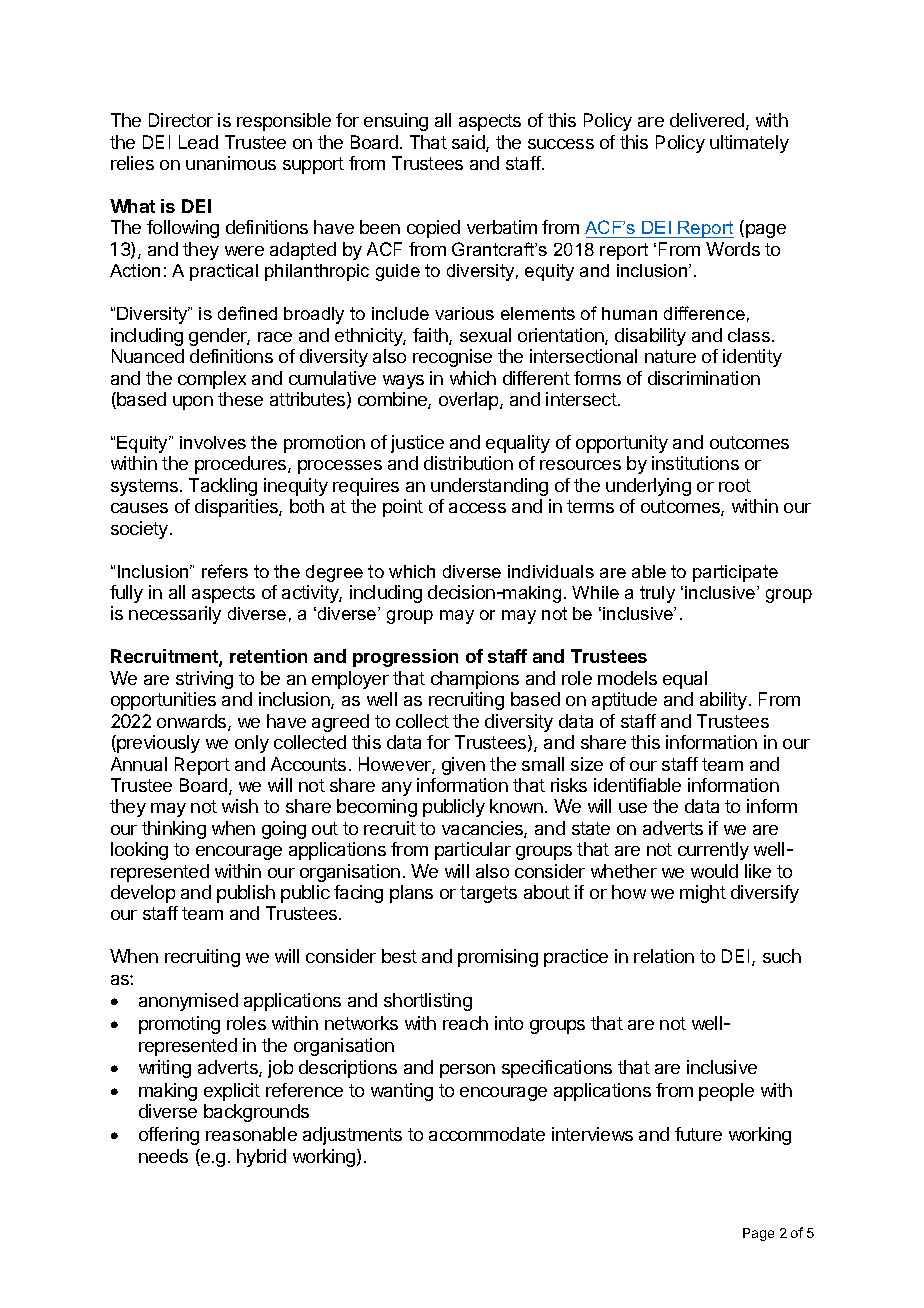  What do you see at coordinates (169, 1136) in the image?
I see `offering` at bounding box center [169, 1136].
